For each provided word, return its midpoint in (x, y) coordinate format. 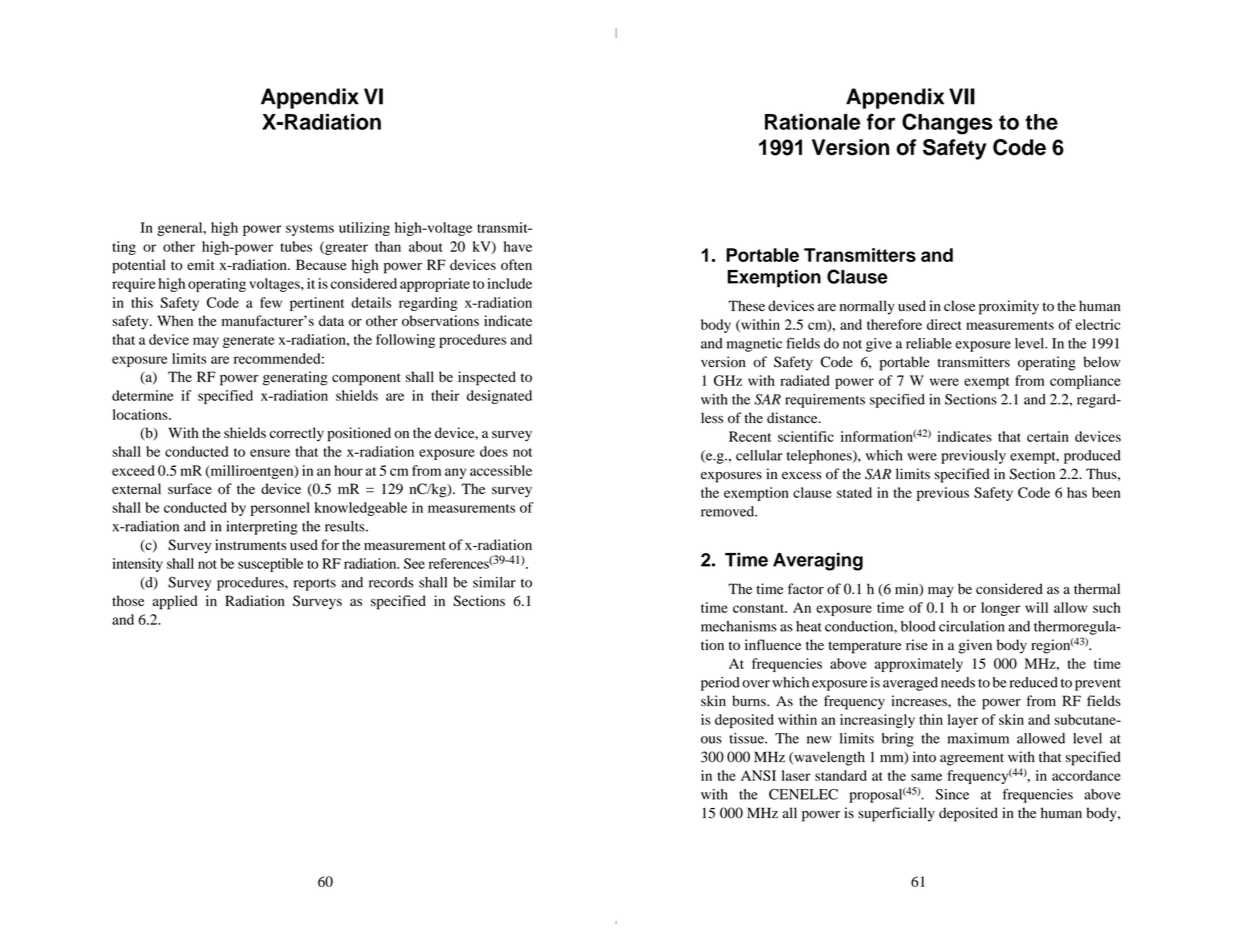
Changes (947, 124)
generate (249, 342)
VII (962, 96)
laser (796, 775)
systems (310, 230)
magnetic (754, 345)
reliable (929, 343)
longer (1000, 609)
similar (494, 582)
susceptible (270, 565)
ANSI (758, 775)
